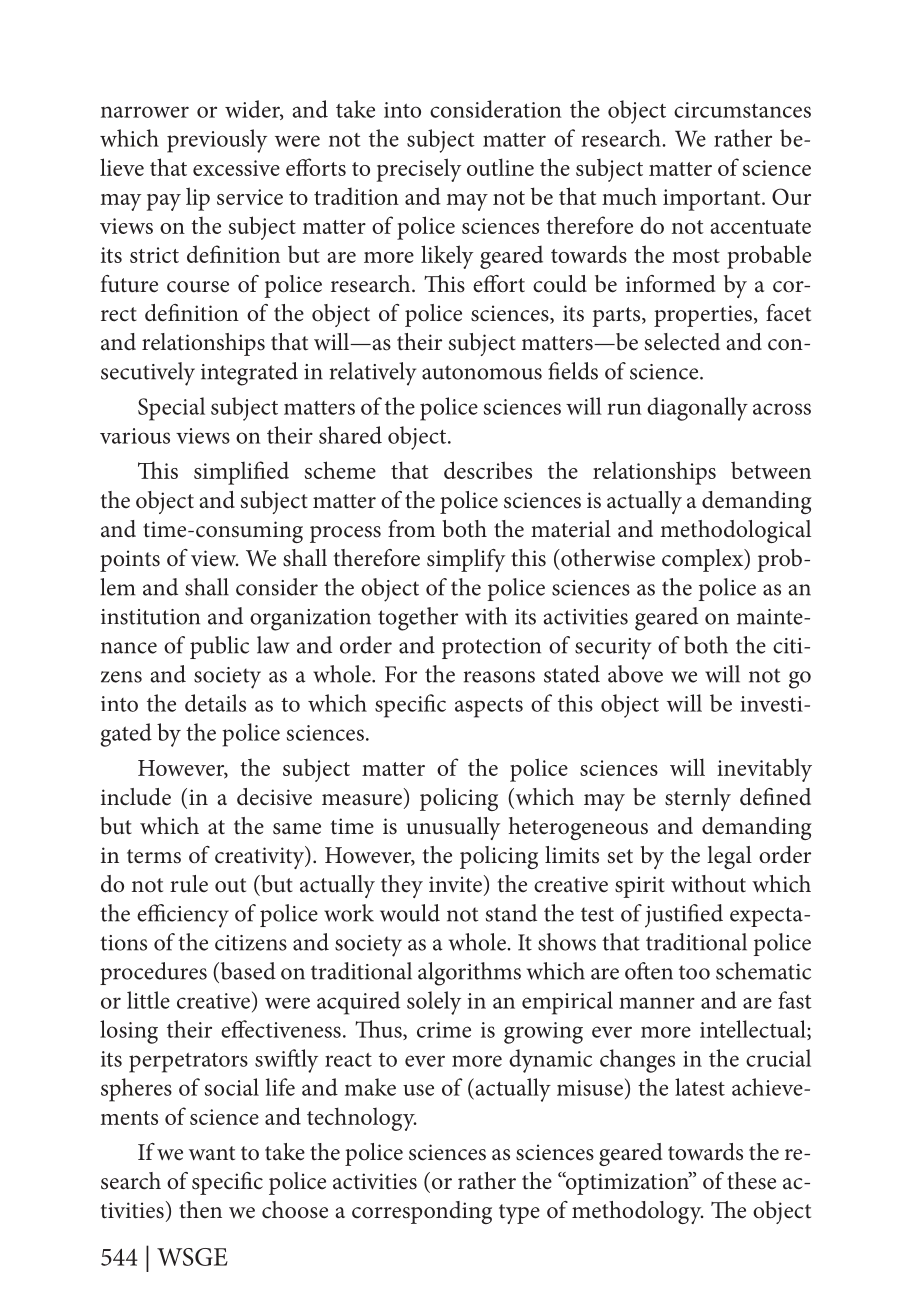 Image resolution: width=924 pixels, height=1311 pixels. I want to click on previously, so click(217, 141).
